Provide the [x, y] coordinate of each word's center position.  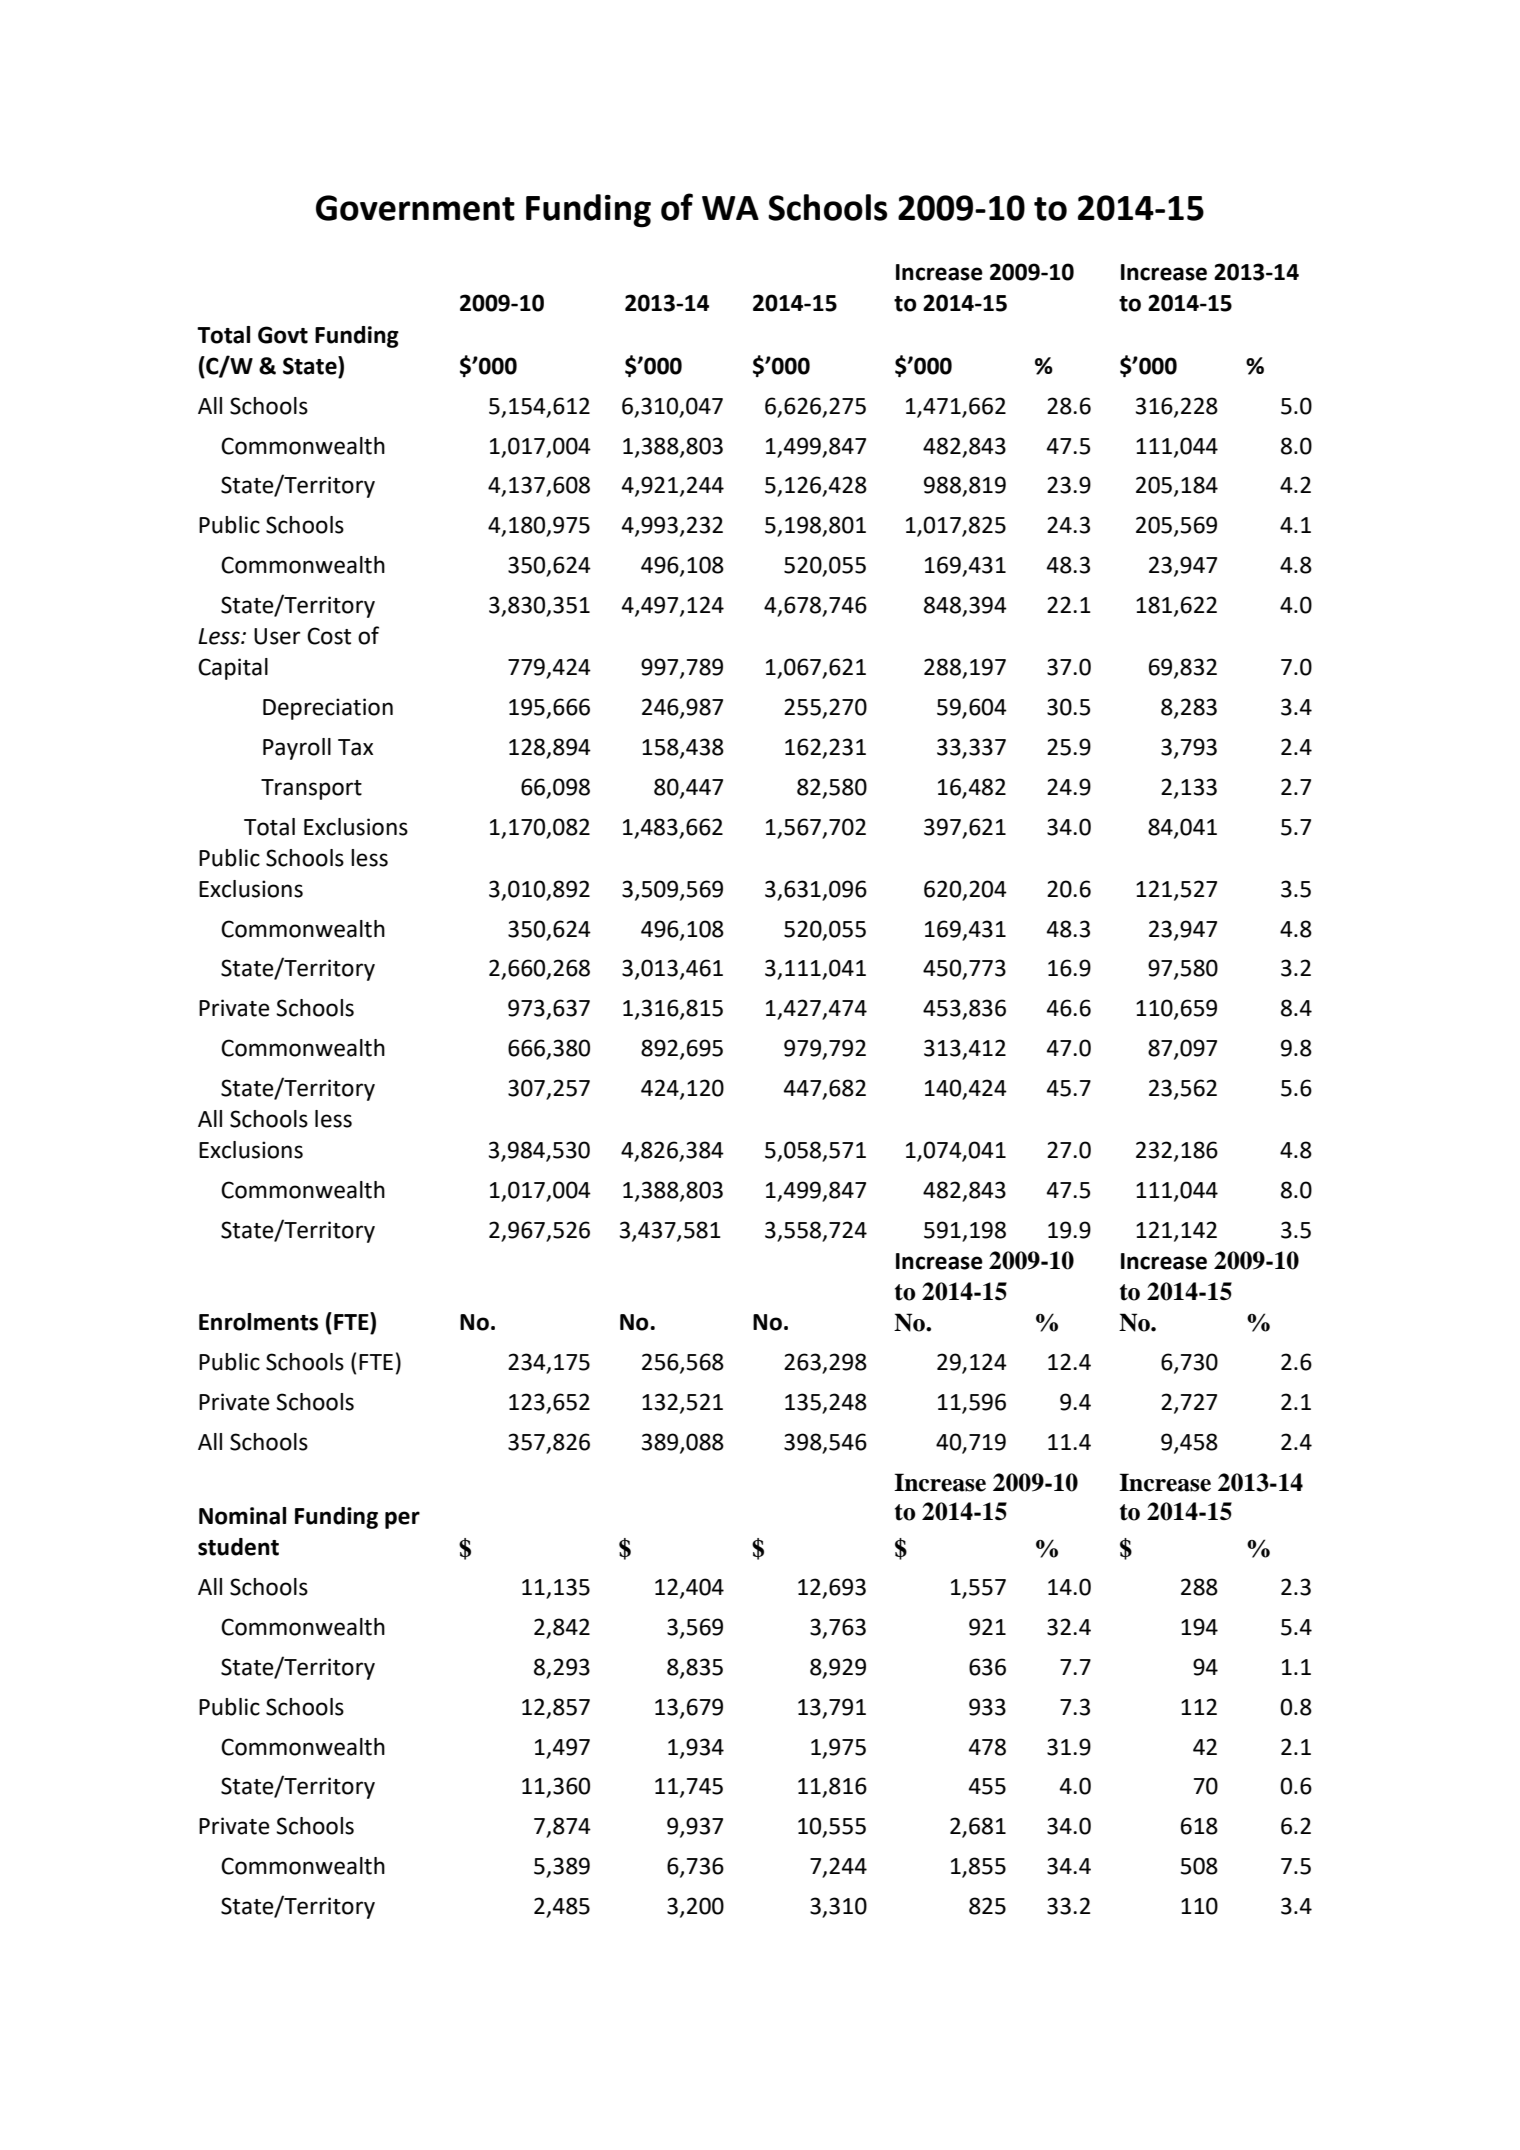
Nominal [242, 1516]
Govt [283, 335]
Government [415, 208]
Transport [311, 789]
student [238, 1547]
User [277, 636]
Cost [329, 636]
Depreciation [328, 709]
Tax [355, 747]
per [402, 1520]
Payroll [297, 749]
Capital [233, 669]
